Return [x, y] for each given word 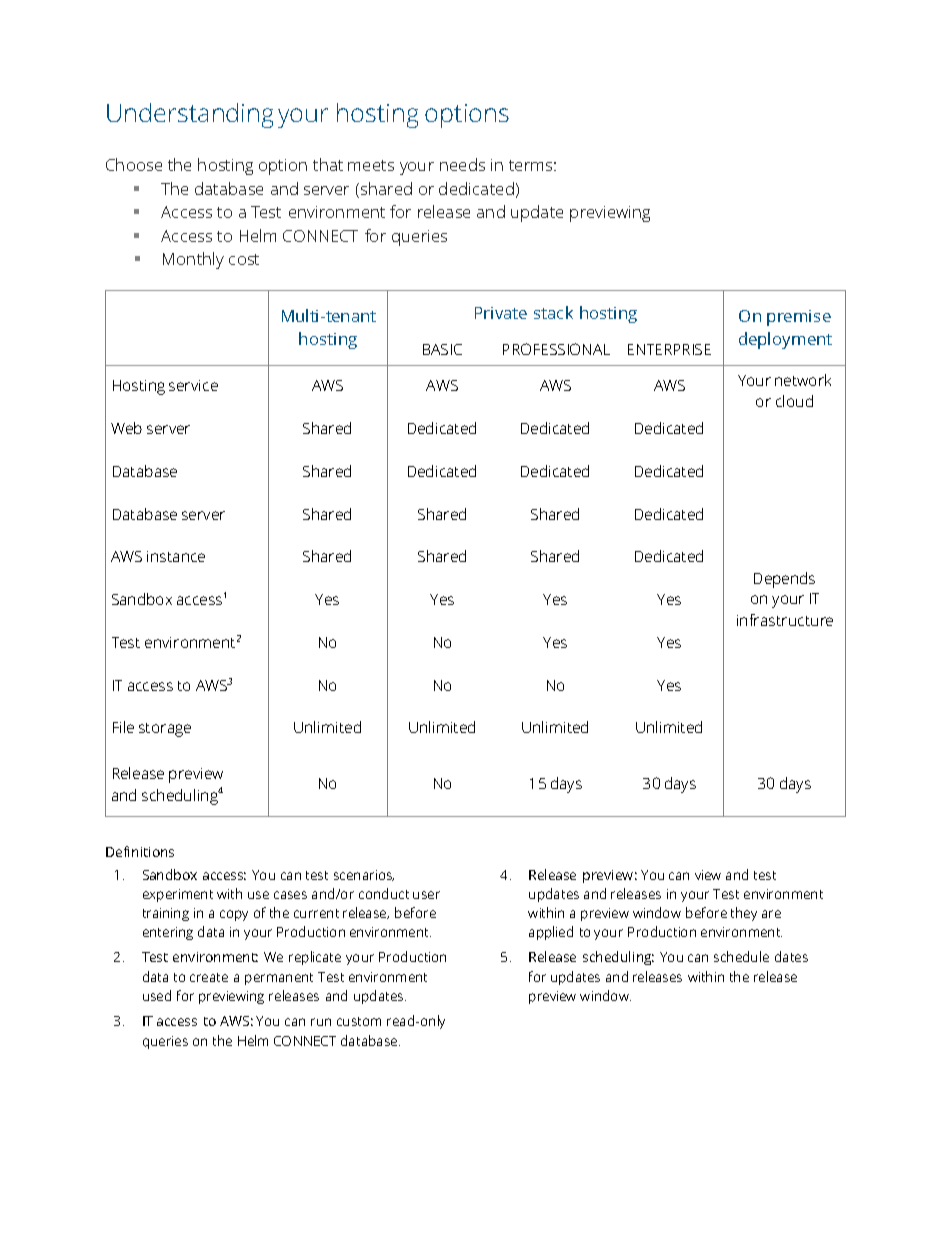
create [209, 977]
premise [799, 318]
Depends [784, 580]
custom [359, 1021]
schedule [741, 956]
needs [462, 164]
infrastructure [785, 620]
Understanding [190, 115]
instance [176, 556]
